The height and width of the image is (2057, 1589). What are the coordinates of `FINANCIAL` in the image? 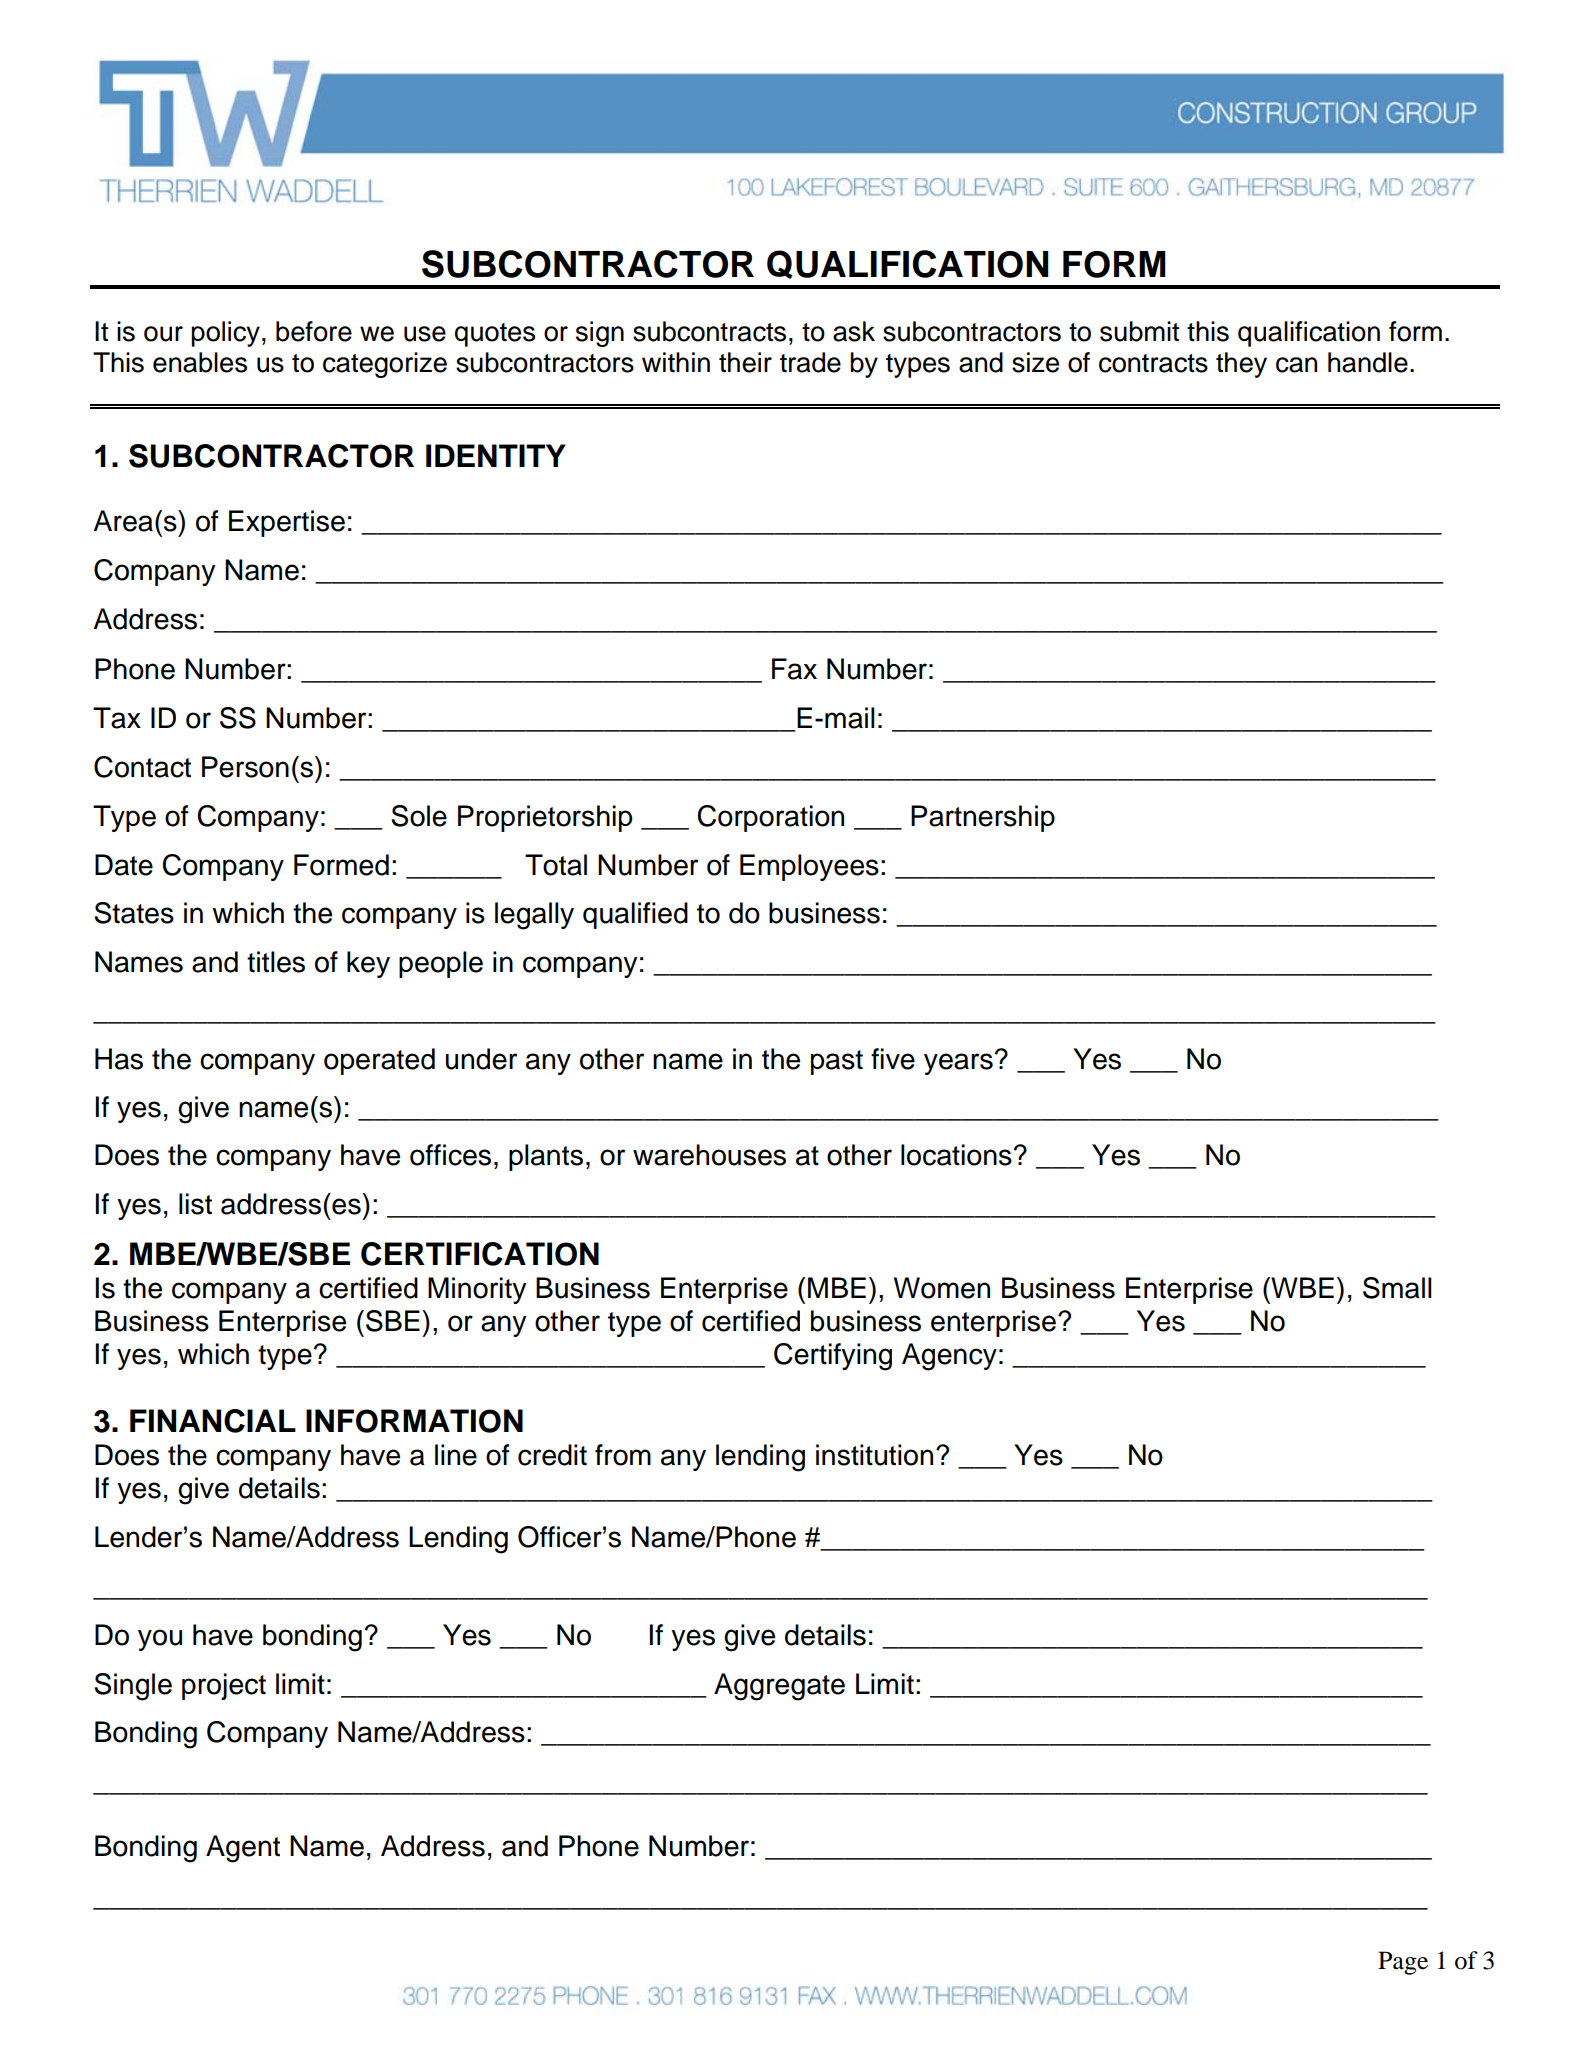 It's located at (213, 1421).
